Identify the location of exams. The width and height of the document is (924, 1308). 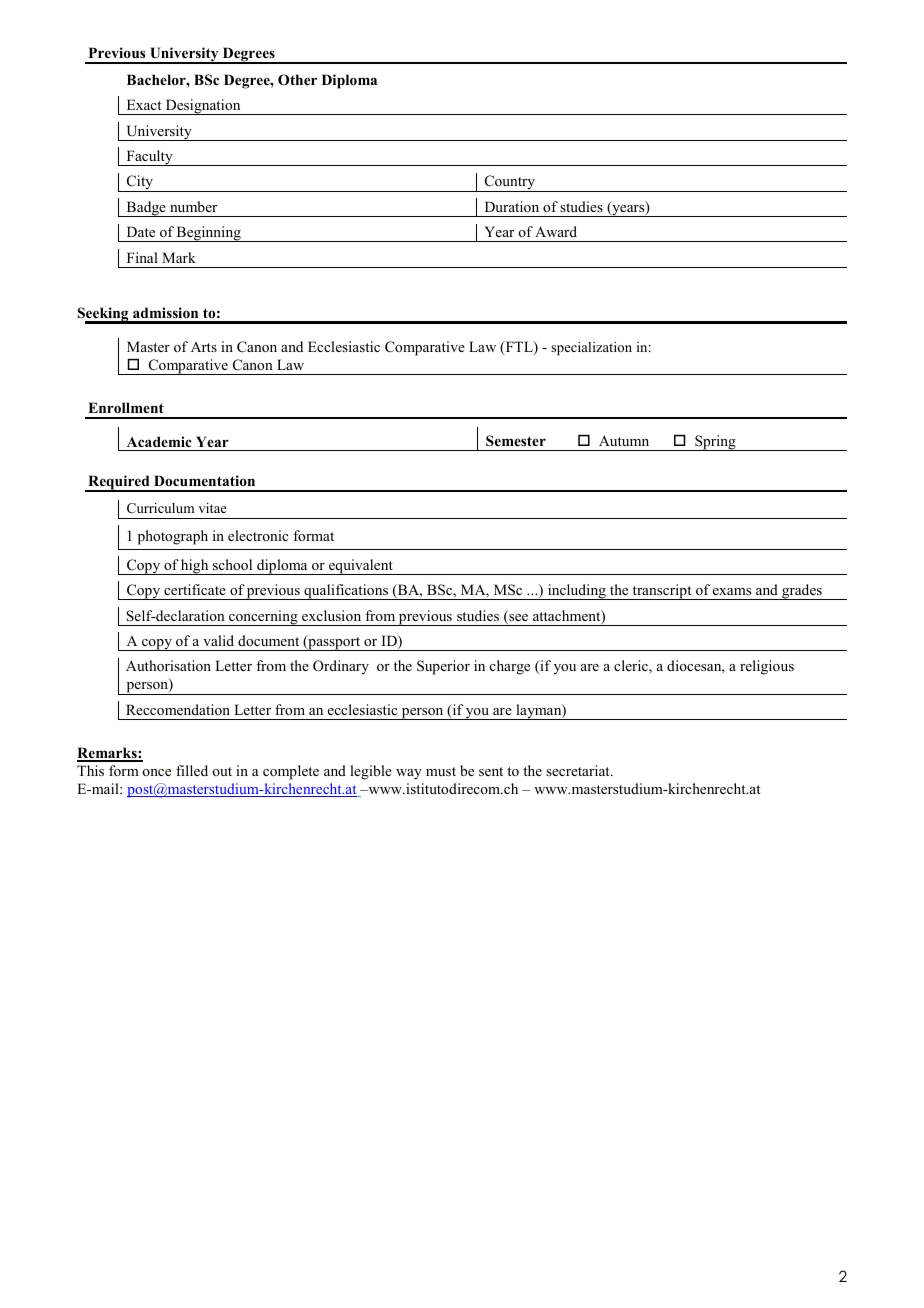
(732, 591).
